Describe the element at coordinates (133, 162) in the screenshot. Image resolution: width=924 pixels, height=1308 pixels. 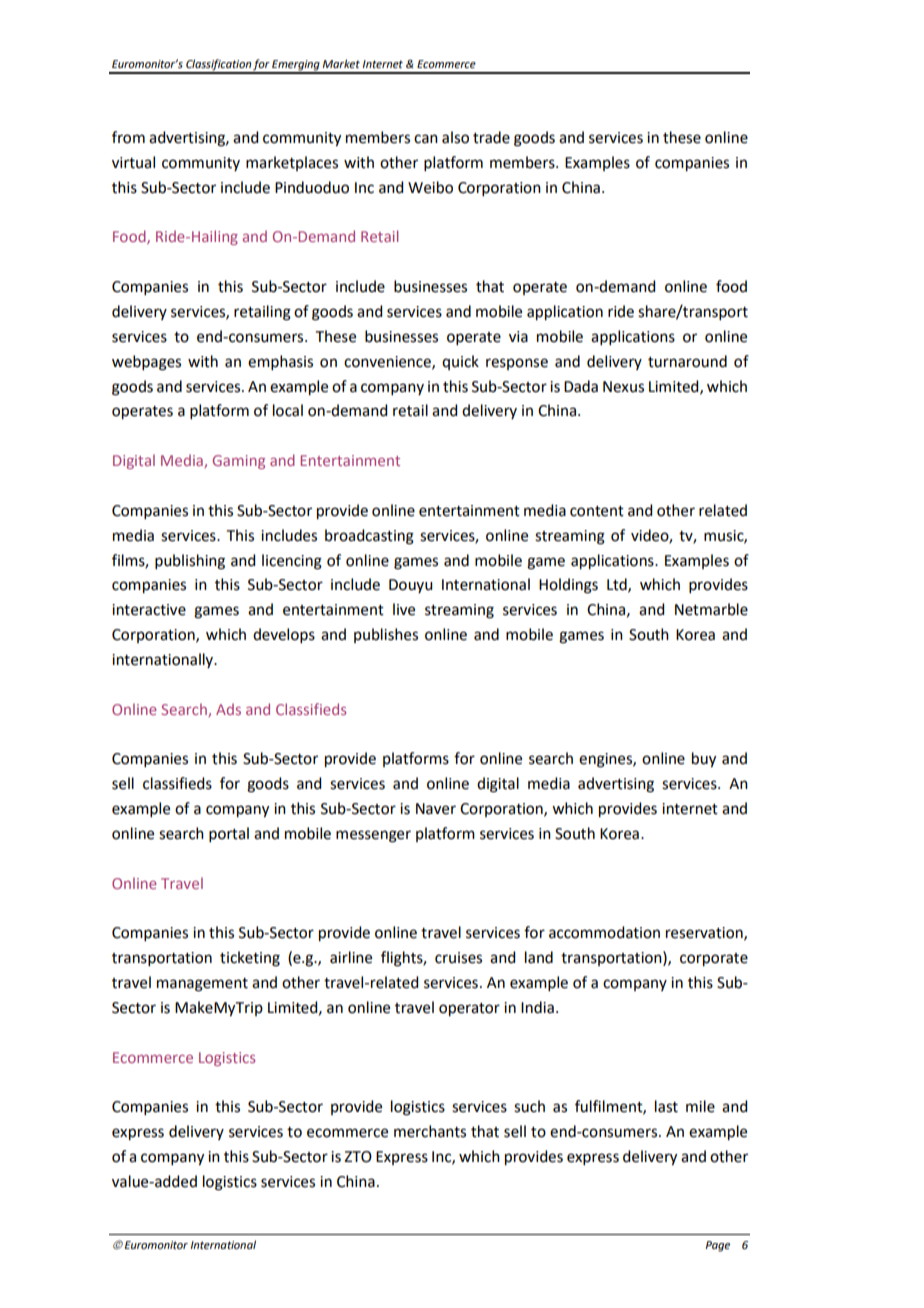
I see `virtual` at that location.
